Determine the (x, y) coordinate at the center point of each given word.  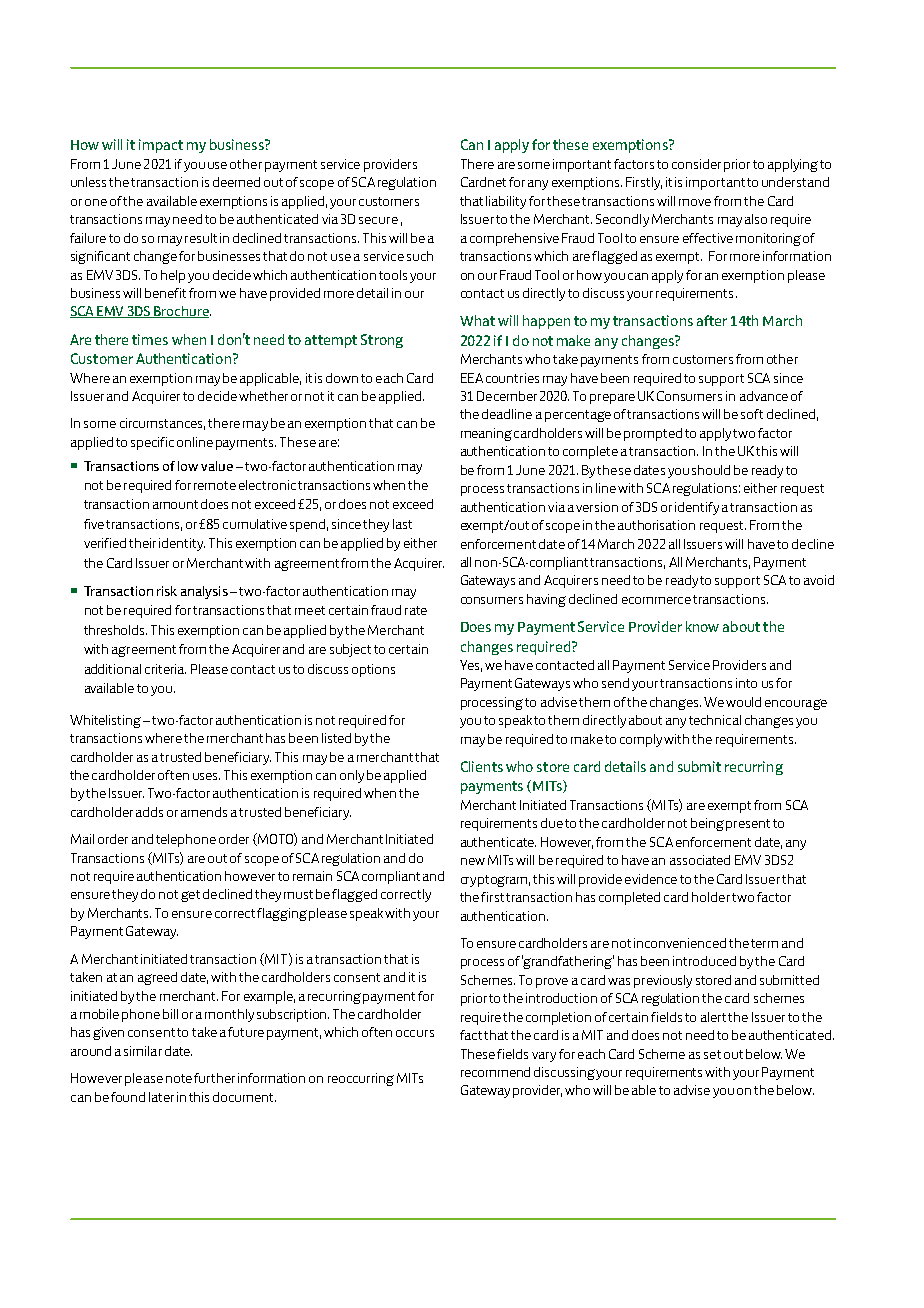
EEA (472, 378)
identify (697, 508)
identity (182, 544)
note (179, 1078)
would (743, 702)
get (190, 896)
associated (700, 860)
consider (696, 164)
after (712, 320)
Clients (482, 766)
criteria (165, 669)
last (402, 524)
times (150, 339)
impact (161, 146)
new (473, 861)
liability (506, 202)
